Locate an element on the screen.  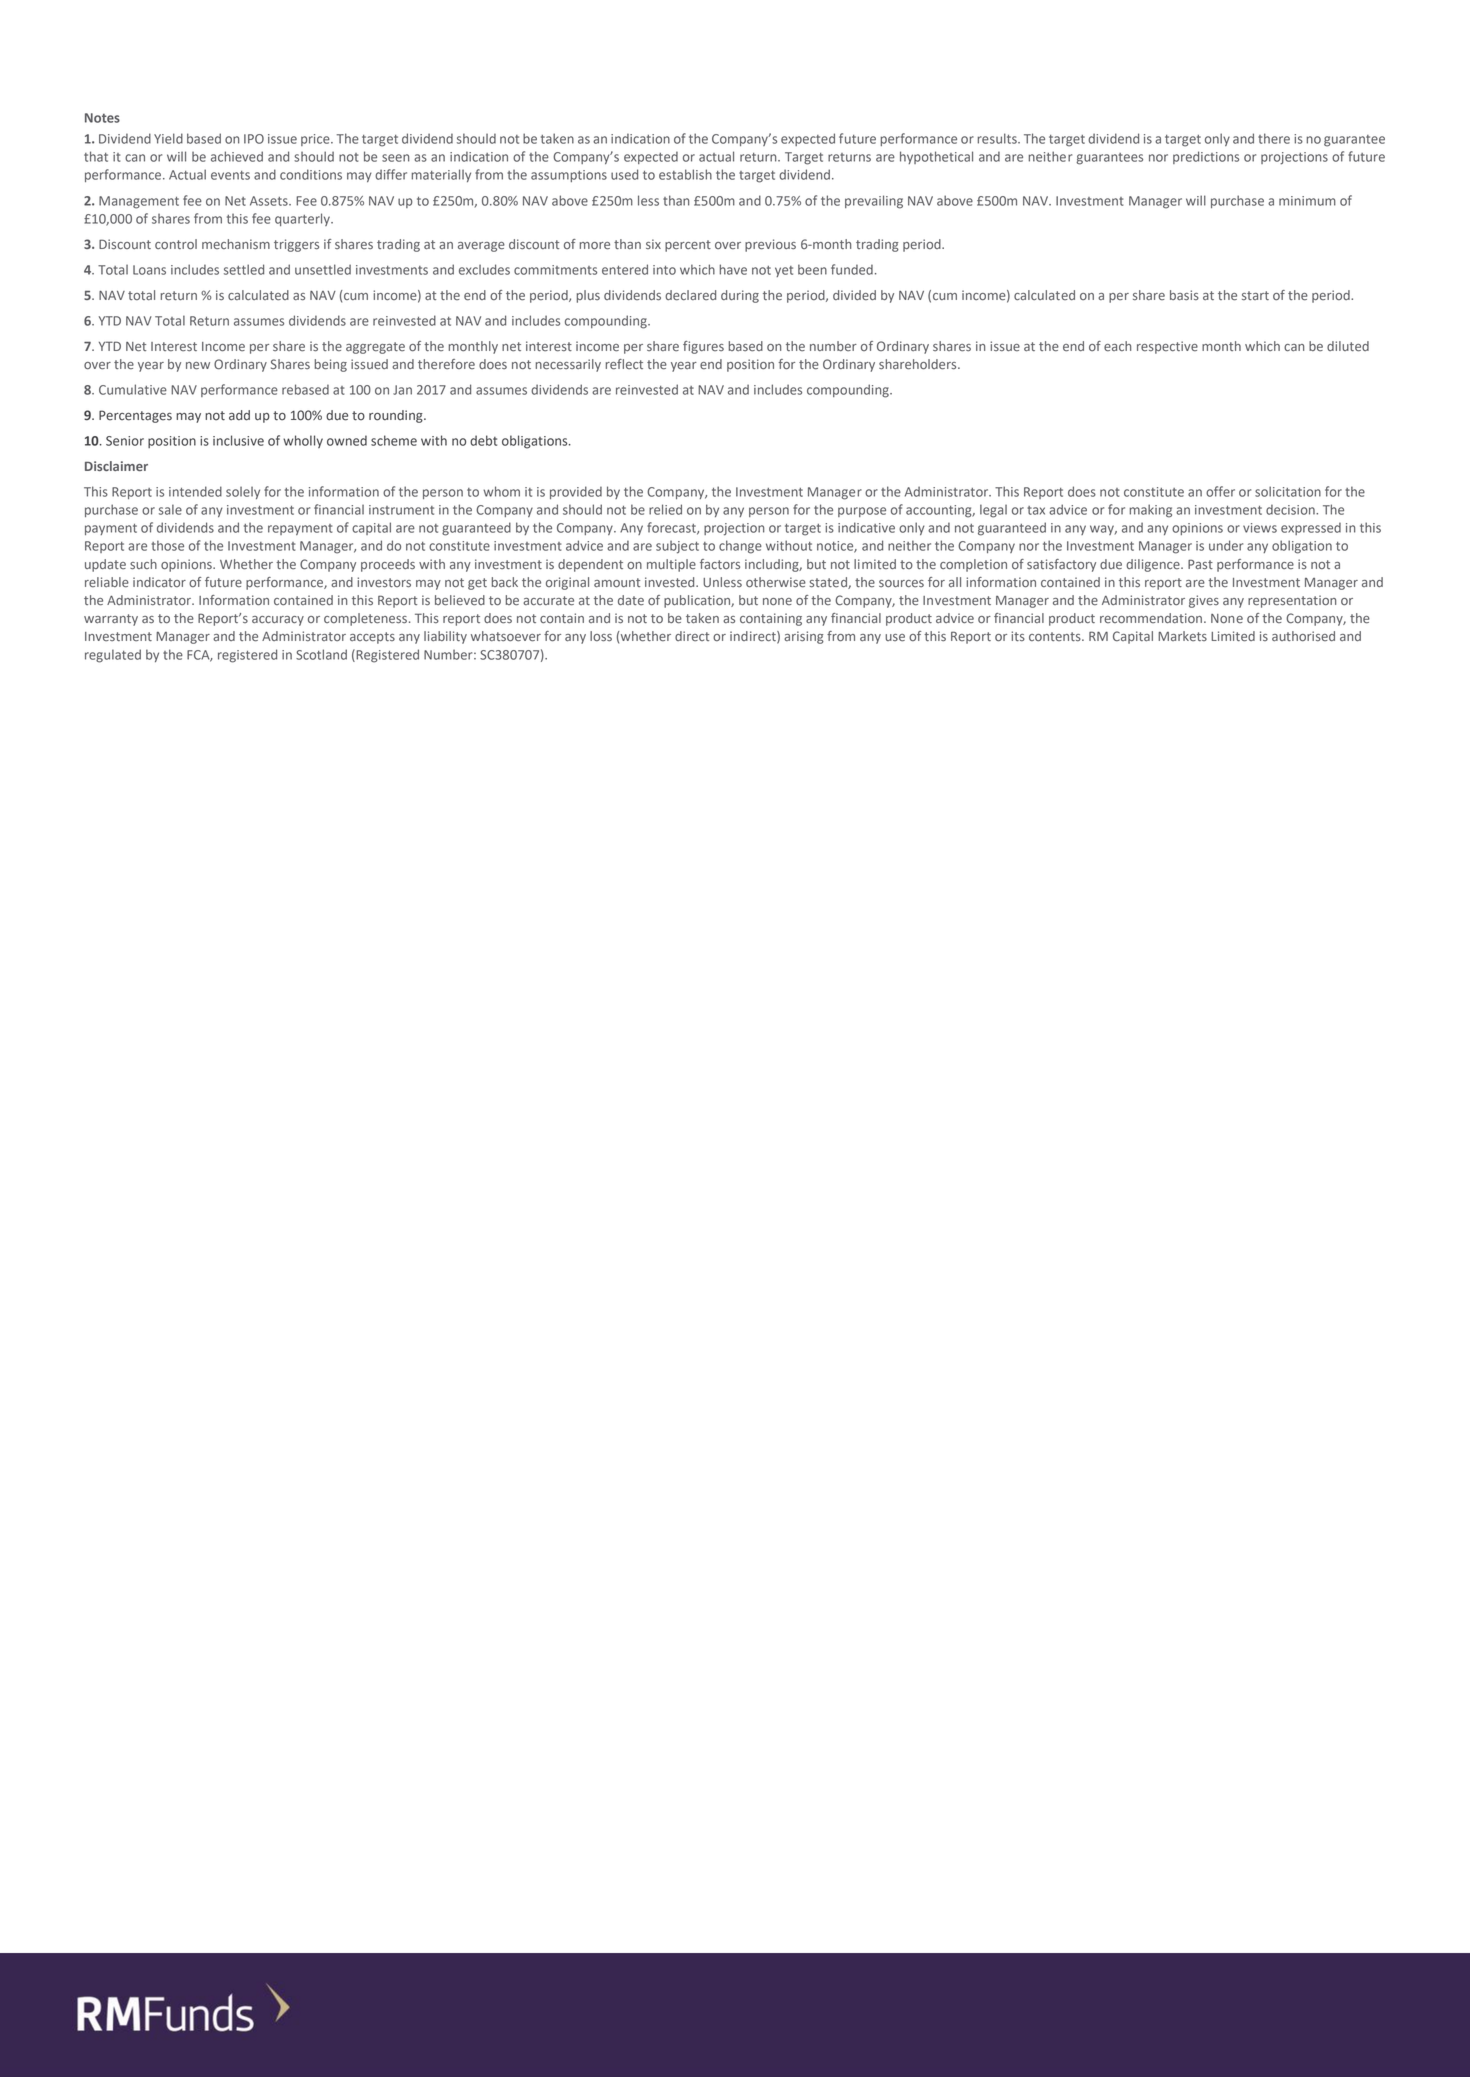
sale is located at coordinates (170, 509).
